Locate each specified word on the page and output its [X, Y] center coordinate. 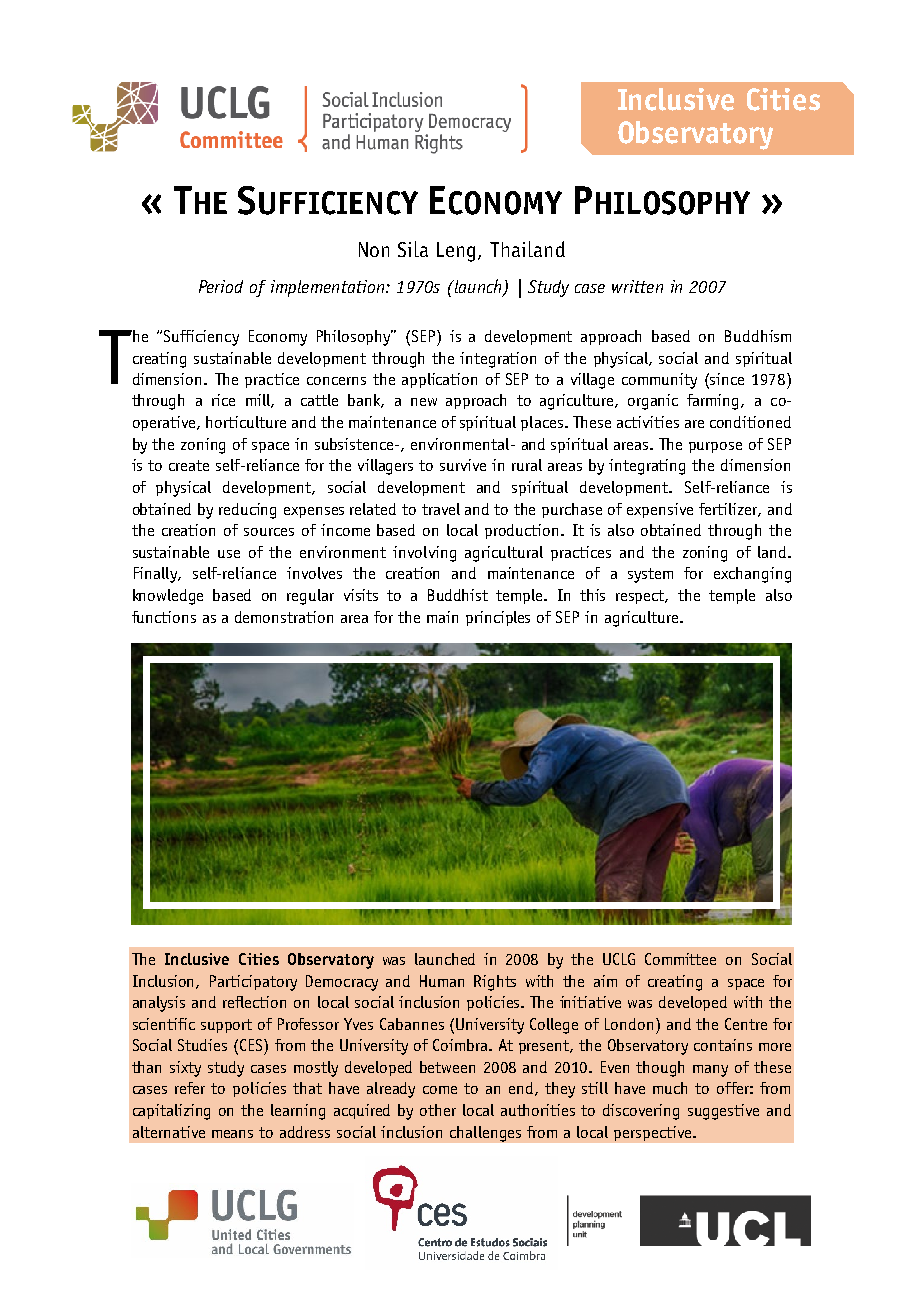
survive [463, 465]
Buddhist [458, 595]
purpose [715, 447]
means [232, 1134]
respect [642, 597]
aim [605, 981]
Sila [413, 249]
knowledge [168, 597]
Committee [680, 959]
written [637, 286]
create [189, 465]
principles [498, 618]
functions [164, 617]
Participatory [253, 983]
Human [442, 981]
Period [221, 286]
